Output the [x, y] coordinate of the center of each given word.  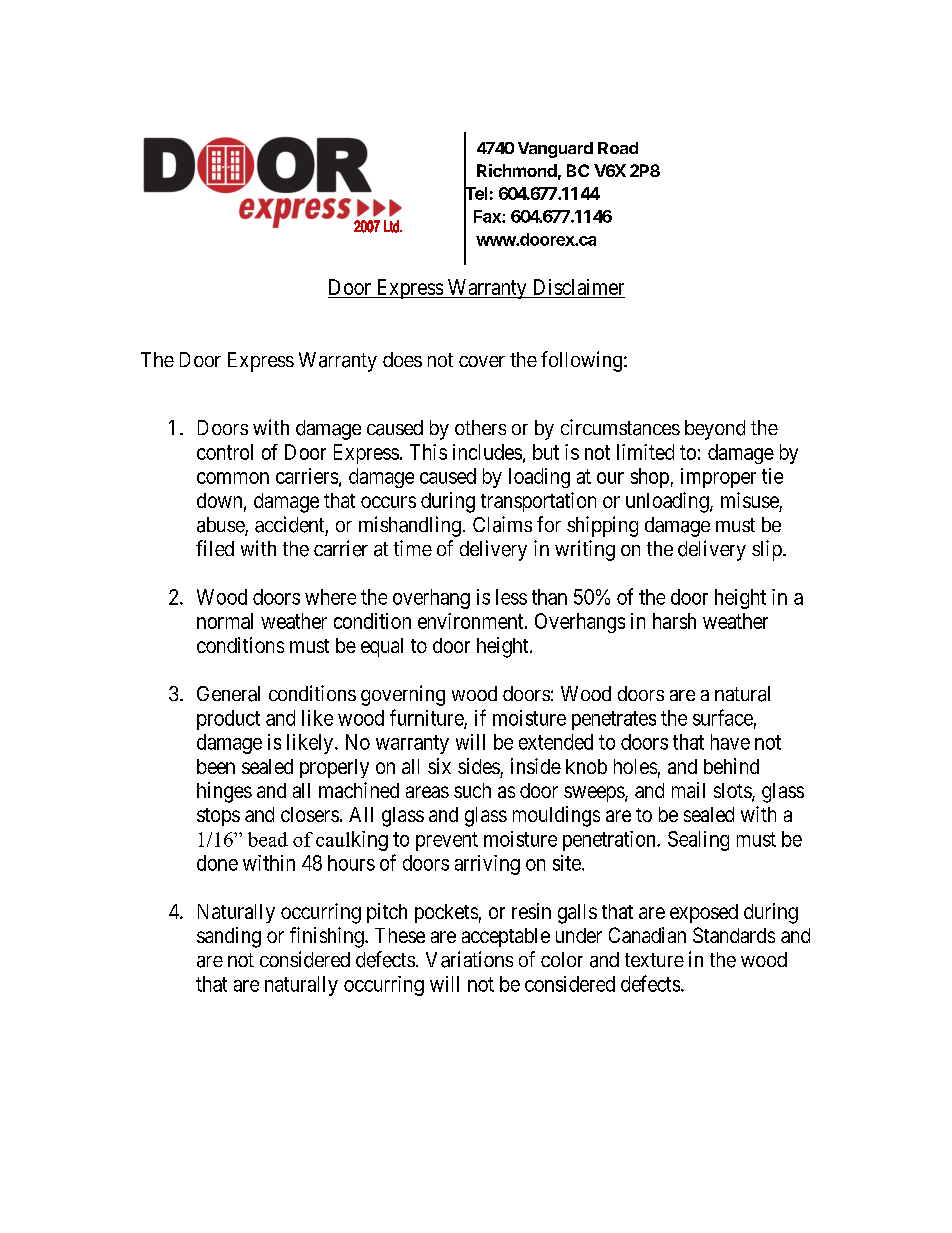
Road [618, 148]
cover [482, 361]
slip [768, 550]
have [730, 742]
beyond [715, 430]
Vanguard [555, 150]
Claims [502, 524]
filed [215, 548]
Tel [475, 193]
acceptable [506, 937]
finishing [328, 937]
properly [334, 768]
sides [479, 766]
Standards [734, 935]
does [402, 359]
